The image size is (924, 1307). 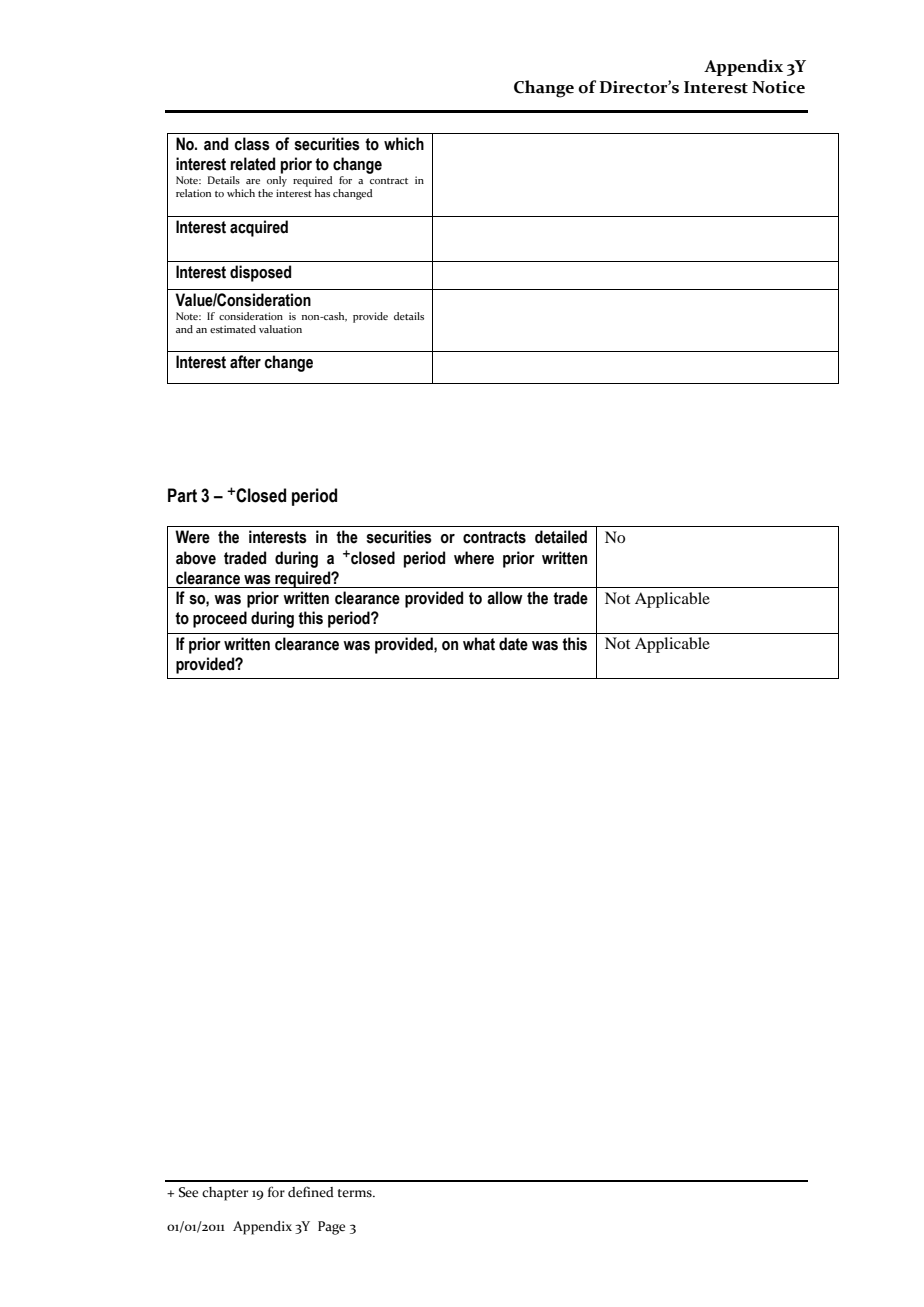 I want to click on allow, so click(x=505, y=598).
